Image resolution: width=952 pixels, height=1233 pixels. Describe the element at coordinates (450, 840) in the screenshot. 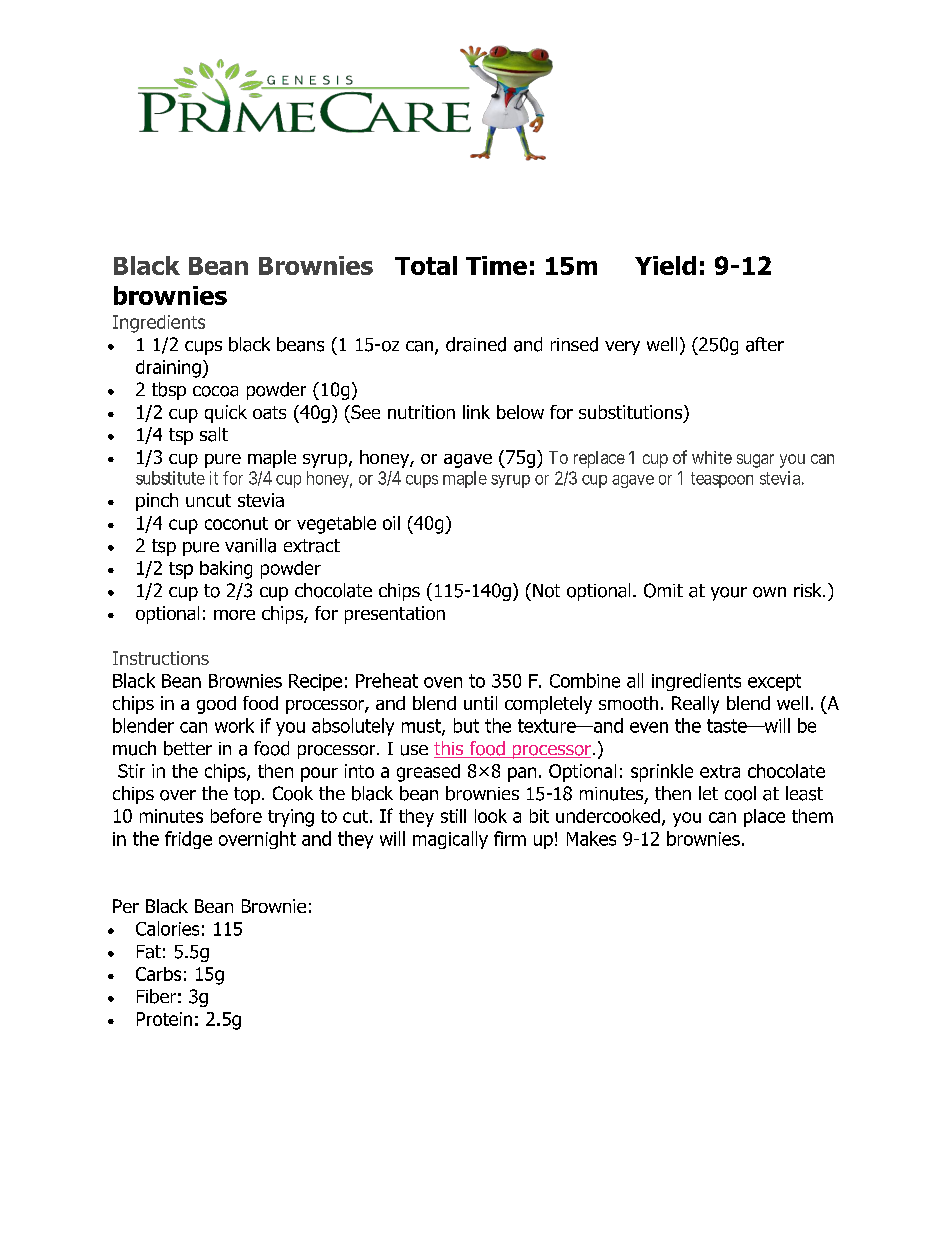

I see `magically` at that location.
